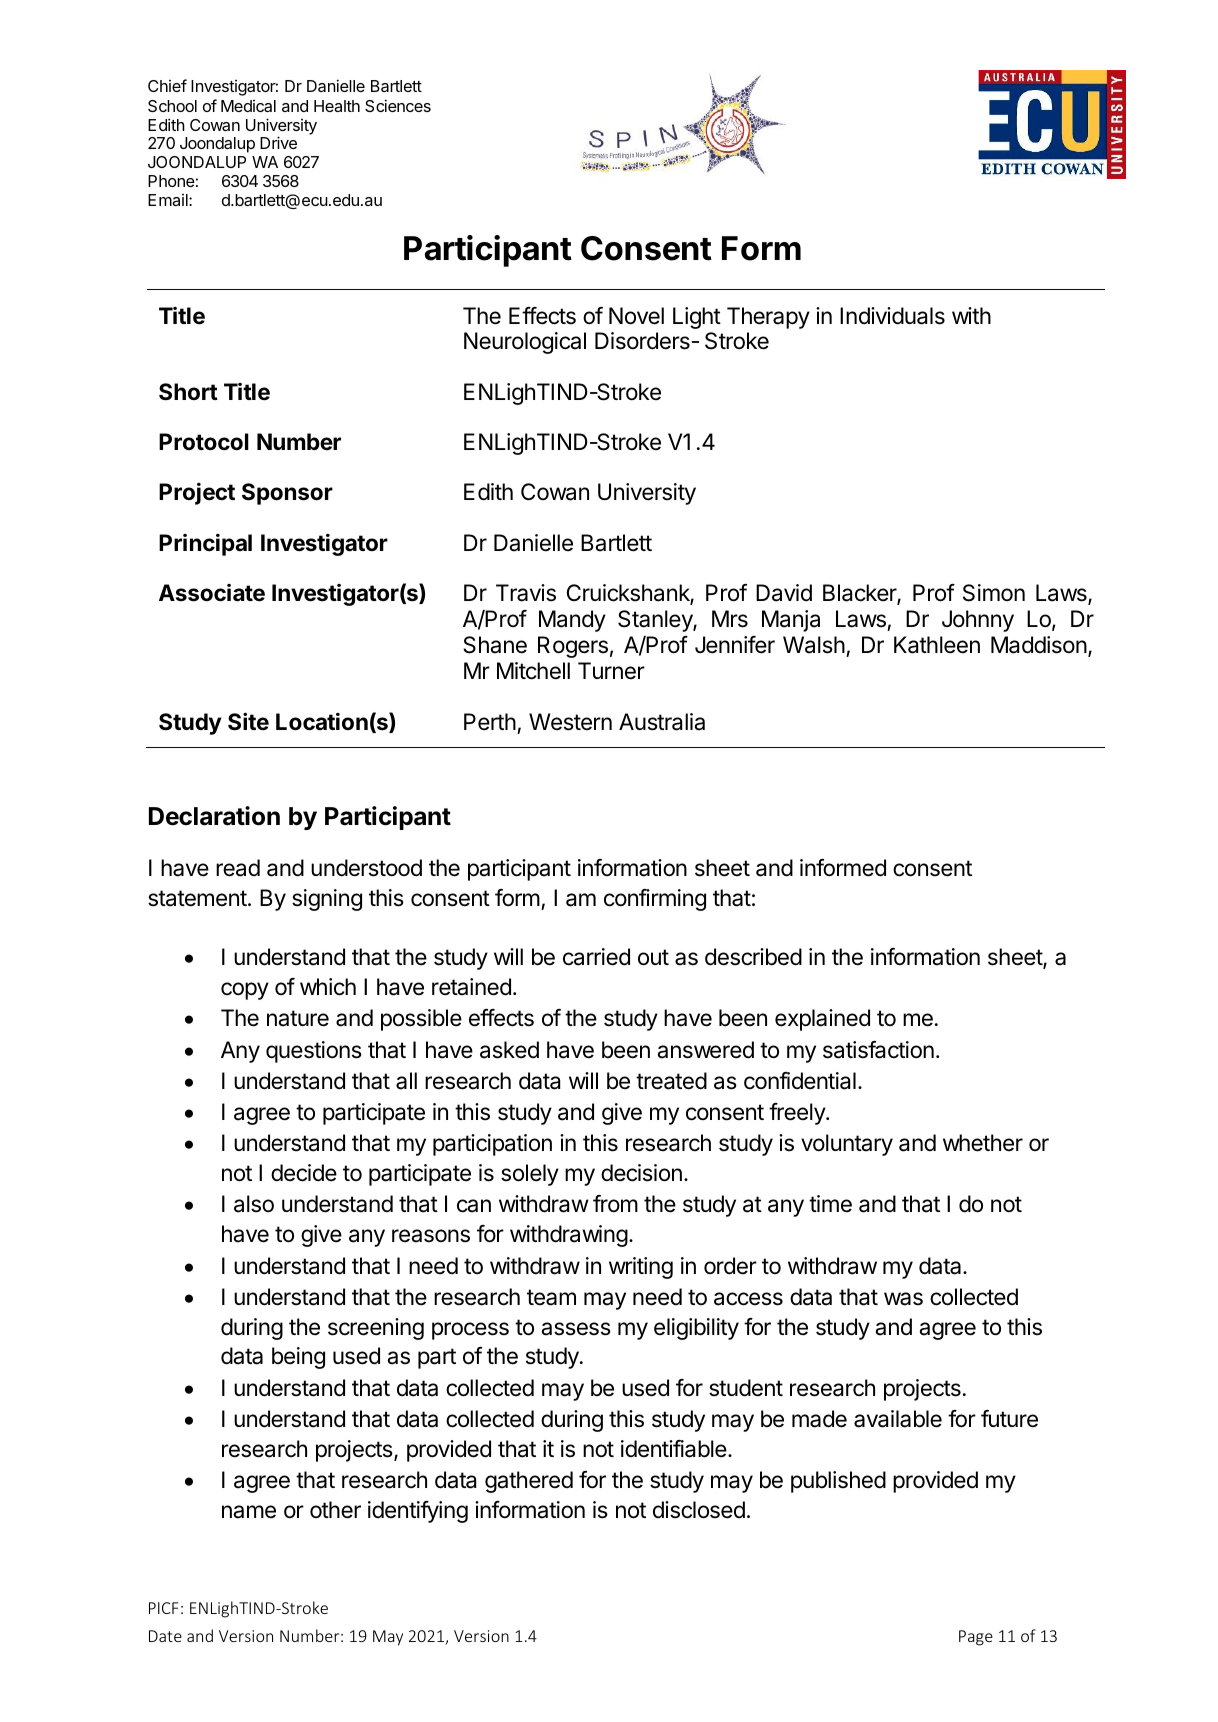 The width and height of the screenshot is (1218, 1722). I want to click on Page, so click(976, 1638).
